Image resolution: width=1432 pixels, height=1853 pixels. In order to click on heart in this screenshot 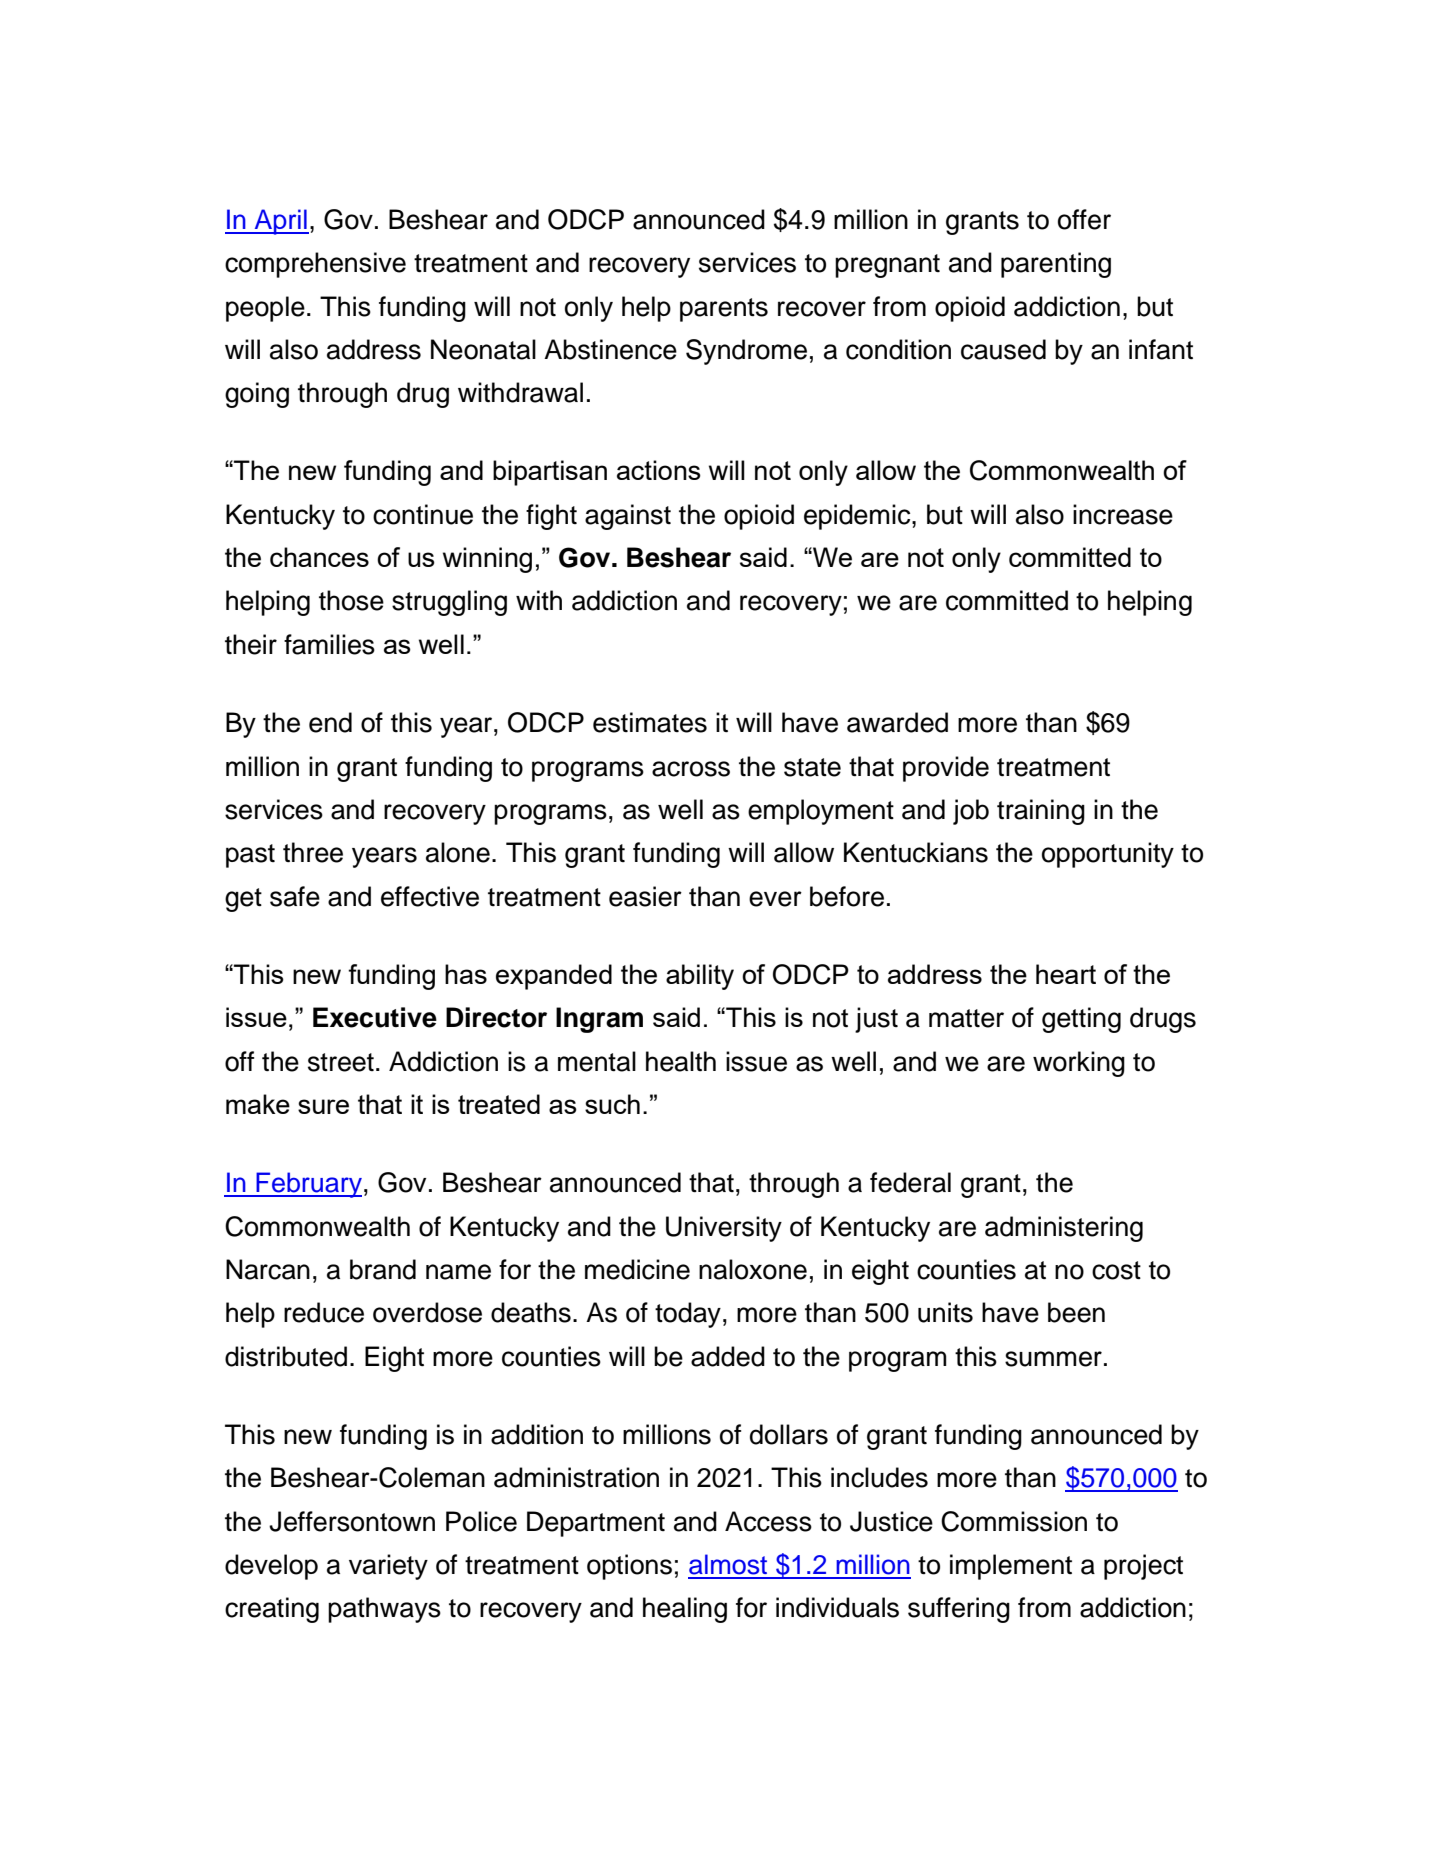, I will do `click(1066, 974)`.
